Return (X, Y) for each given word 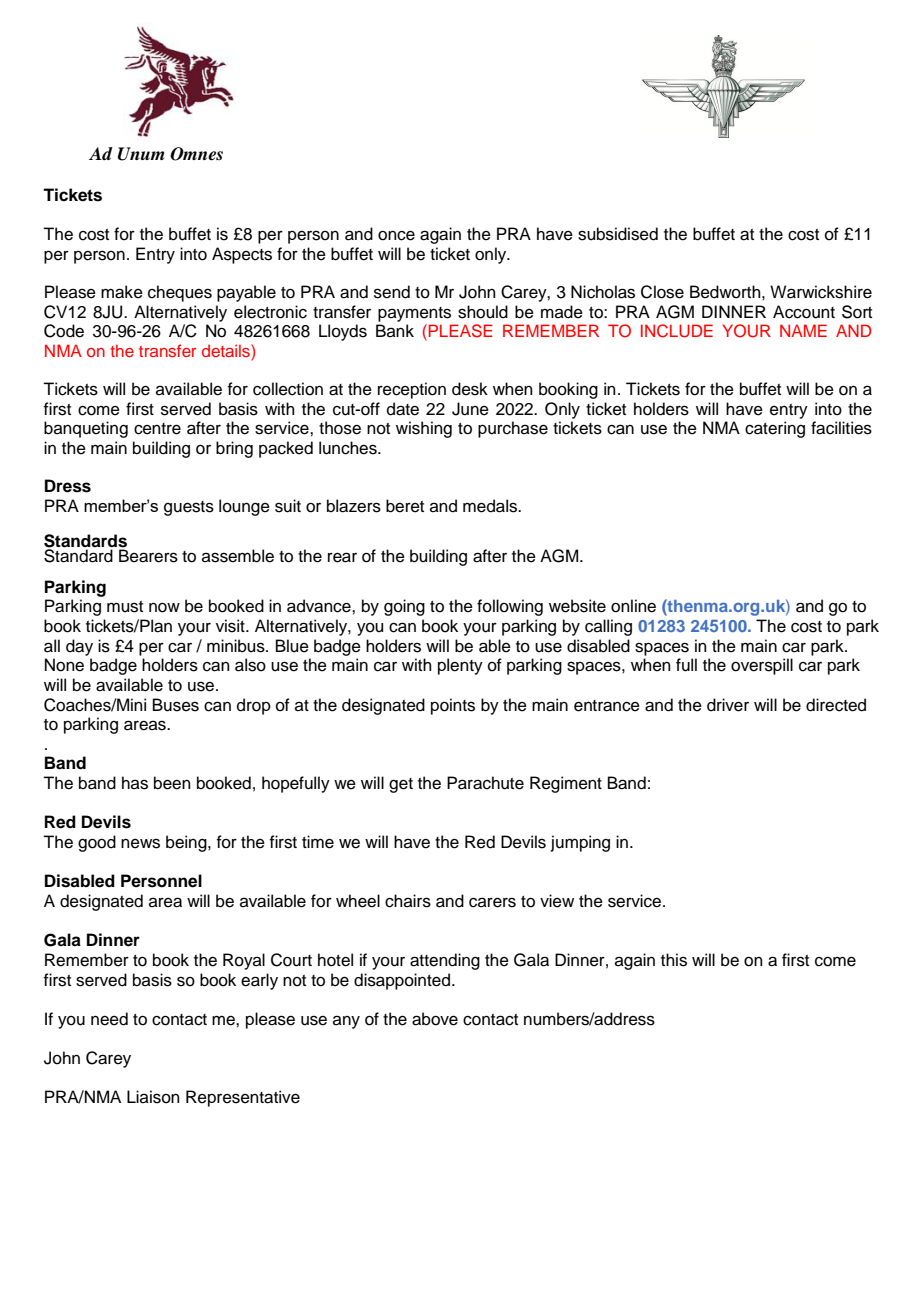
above (435, 1019)
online (633, 606)
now (164, 607)
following (510, 607)
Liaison (153, 1097)
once (396, 235)
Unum (141, 154)
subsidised (618, 234)
